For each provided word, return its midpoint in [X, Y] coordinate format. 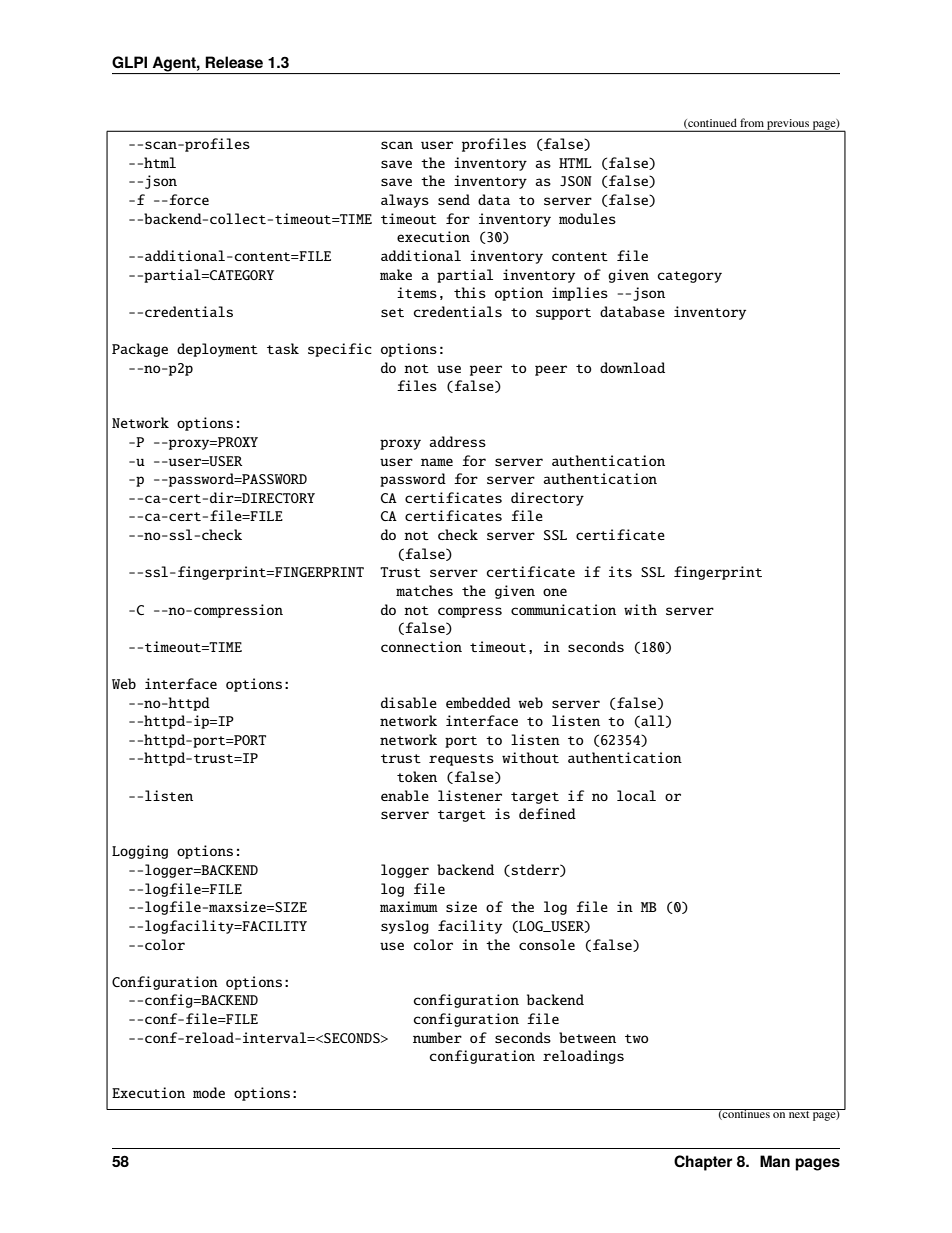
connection [421, 646]
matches [424, 590]
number [437, 1037]
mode [209, 1092]
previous [788, 125]
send [454, 199]
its [620, 571]
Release [234, 62]
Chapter [703, 1163]
